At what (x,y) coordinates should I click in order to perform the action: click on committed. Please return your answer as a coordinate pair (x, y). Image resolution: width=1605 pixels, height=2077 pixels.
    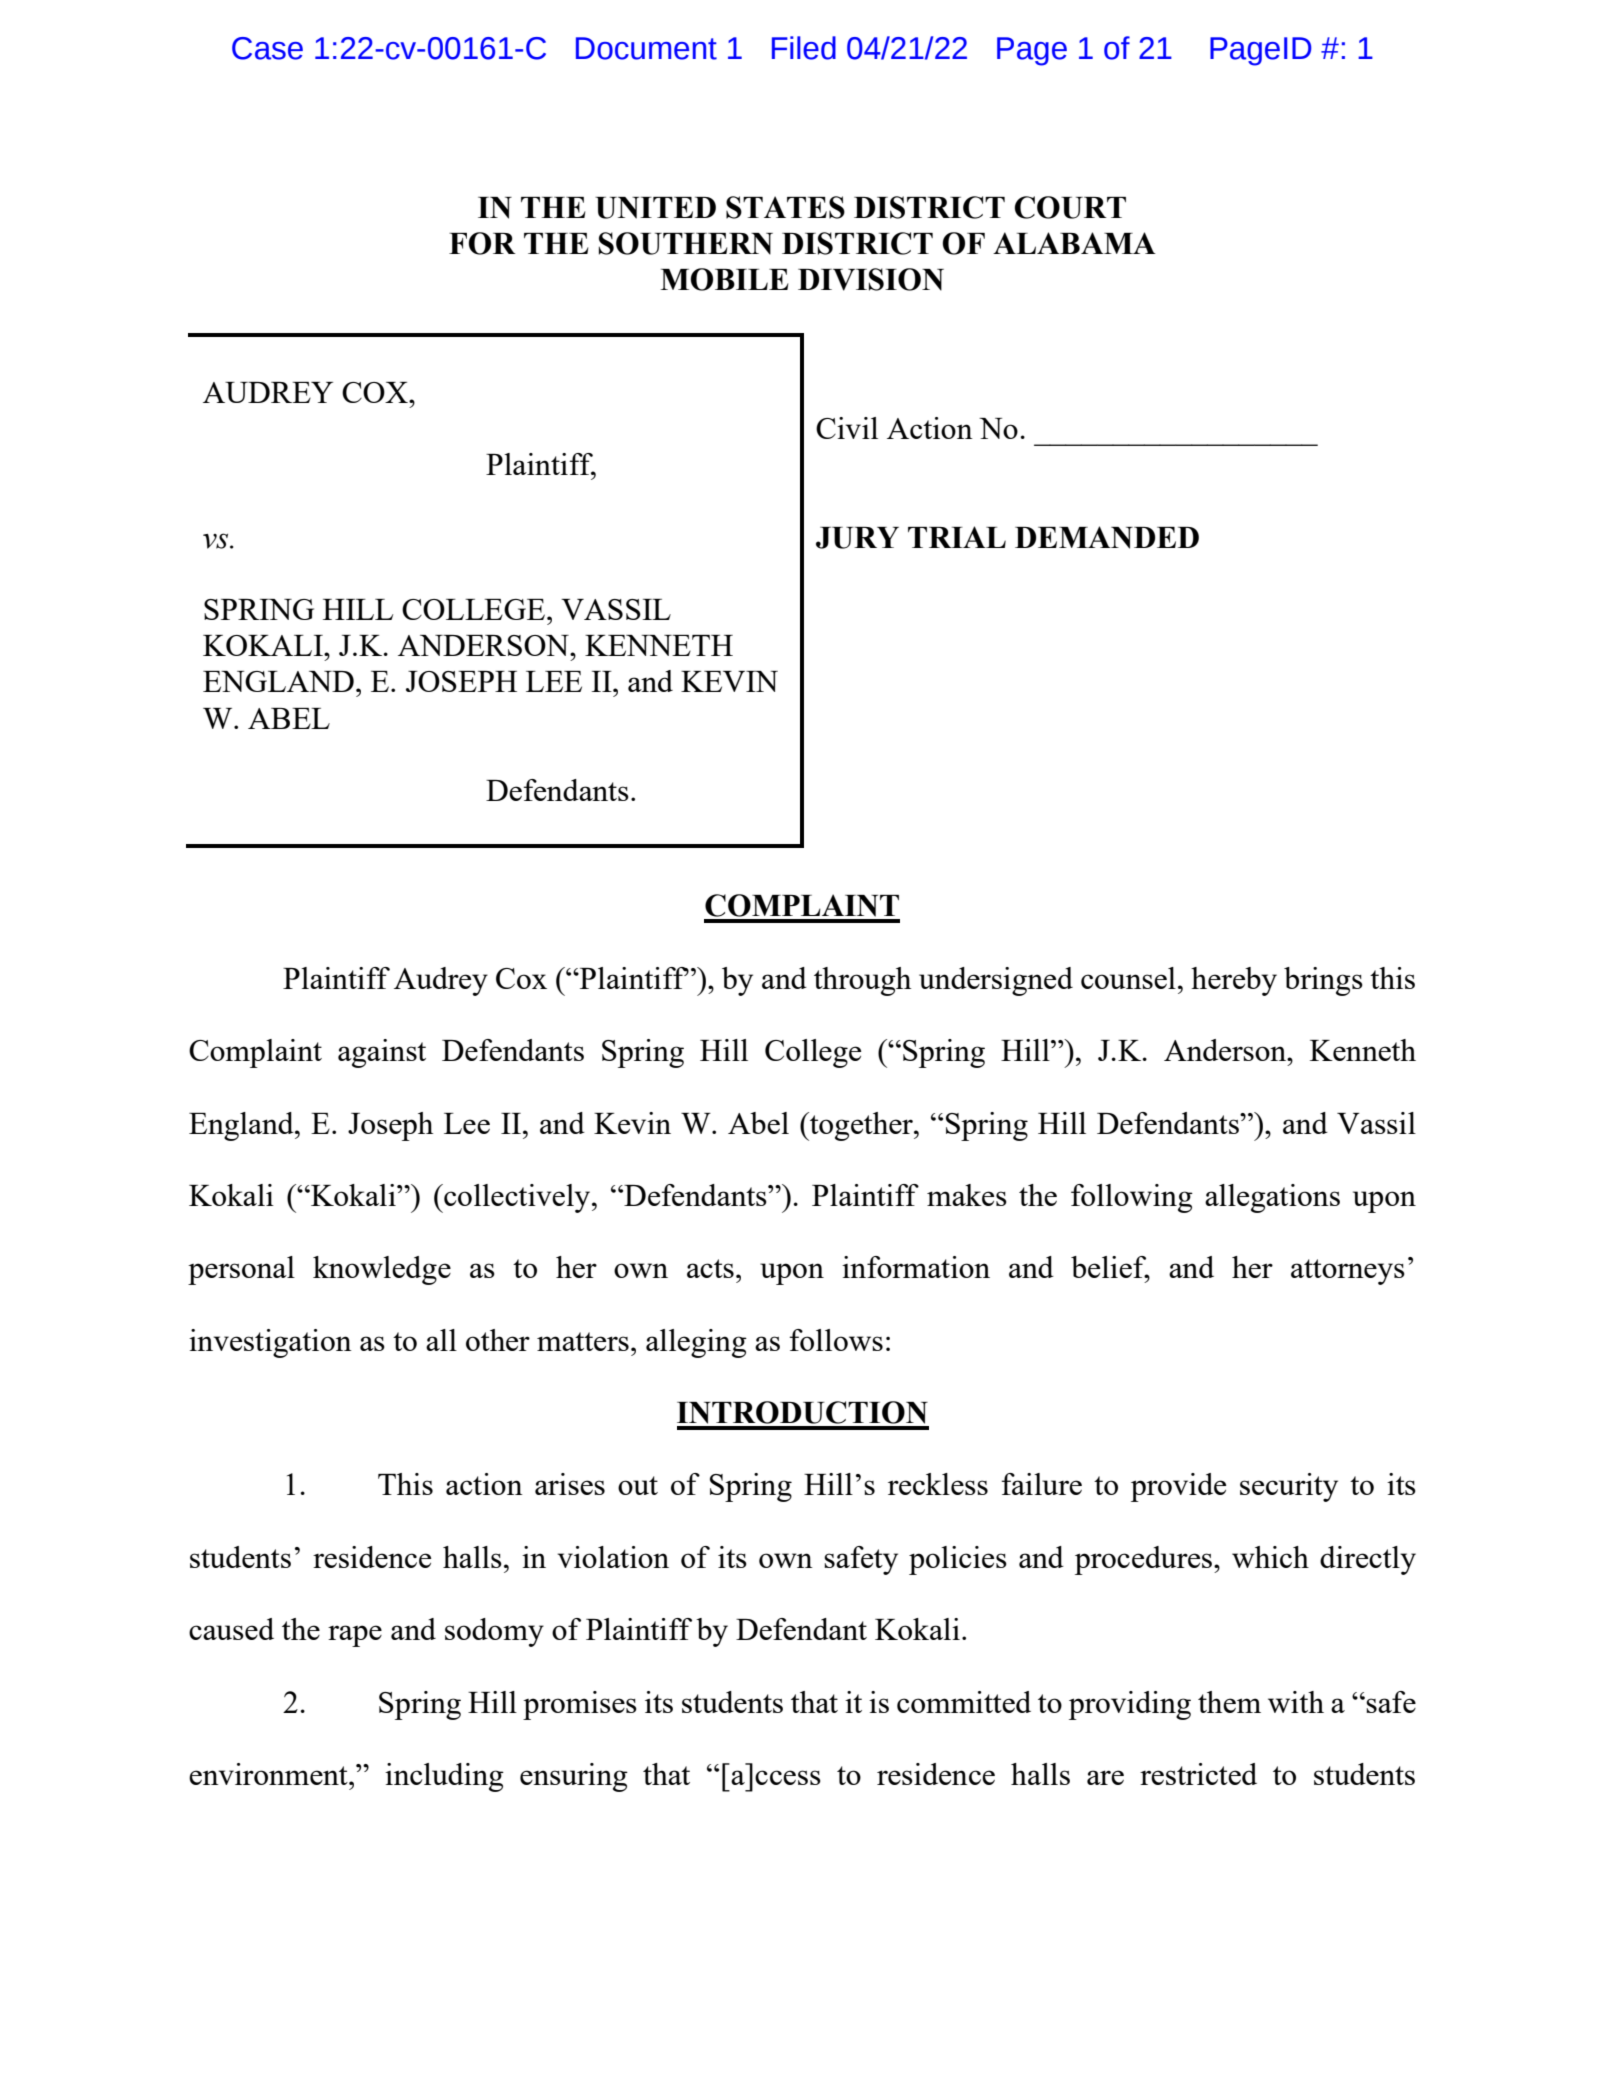
    Looking at the image, I should click on (964, 1702).
